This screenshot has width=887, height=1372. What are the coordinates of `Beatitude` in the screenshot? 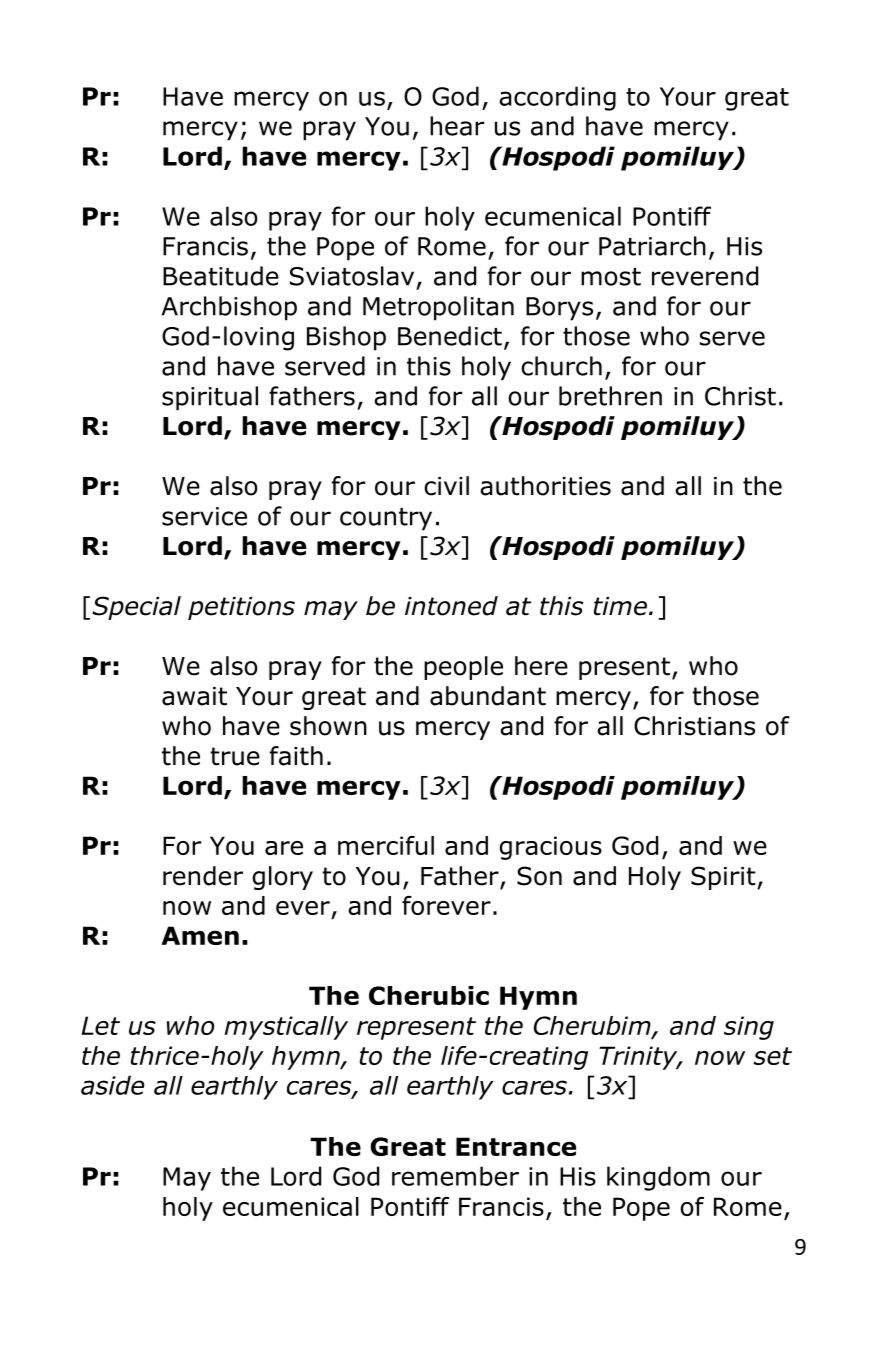 It's located at (221, 276).
